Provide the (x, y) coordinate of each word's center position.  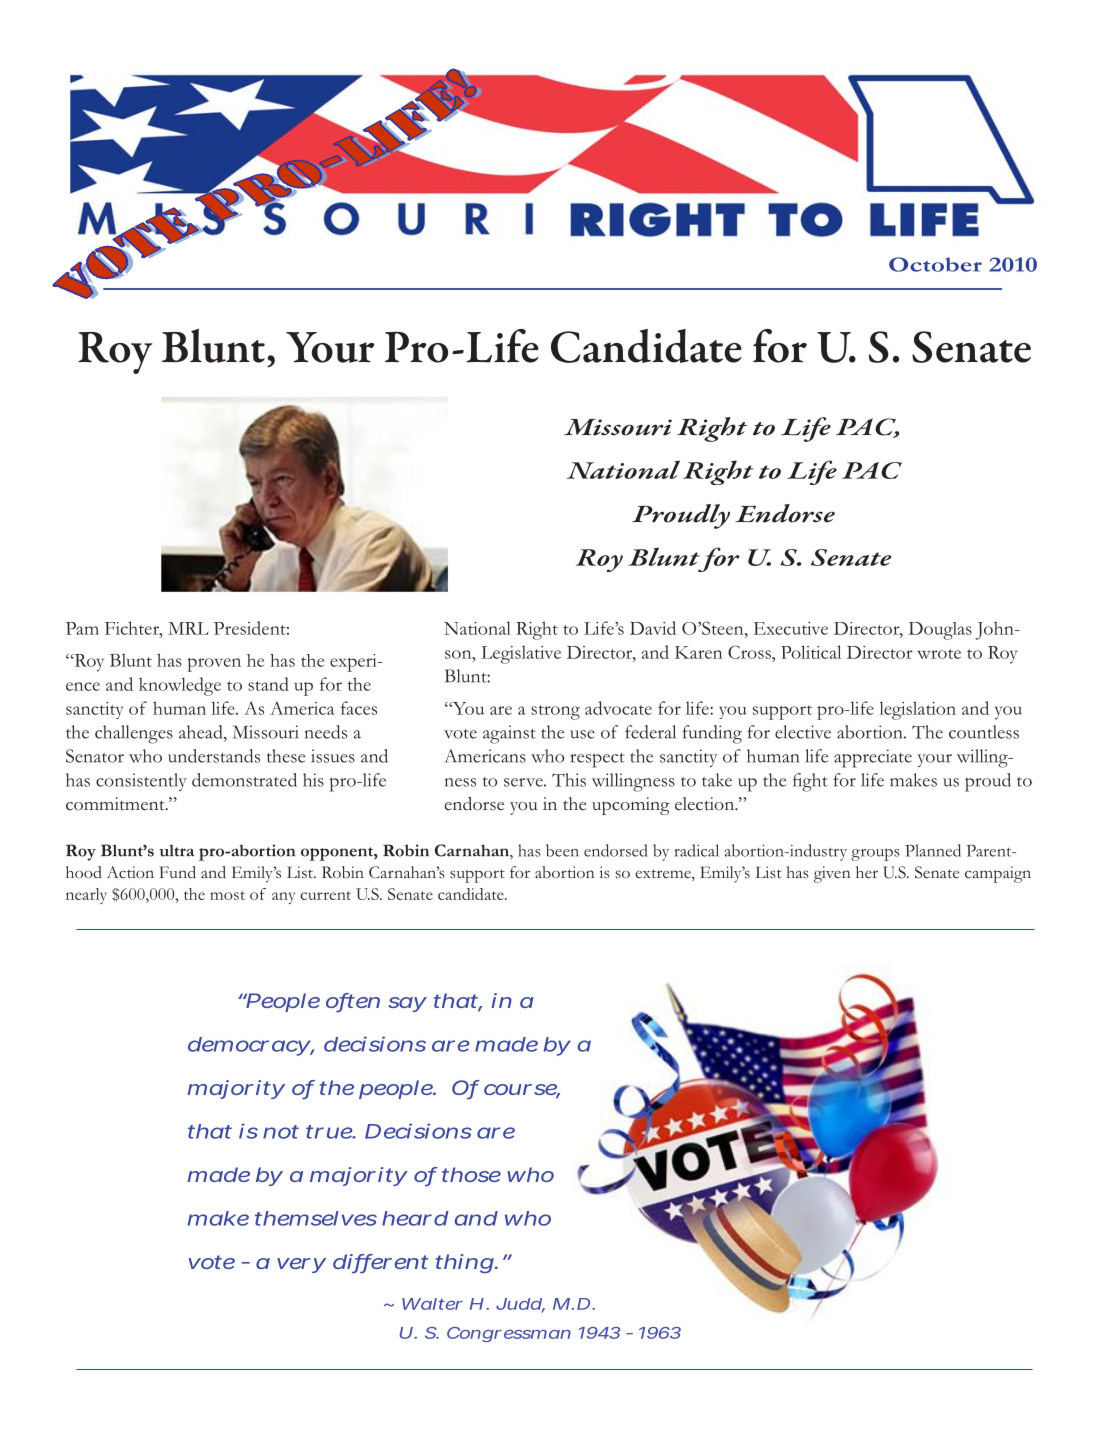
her (867, 872)
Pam (82, 628)
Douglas (940, 631)
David (653, 628)
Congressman (509, 1334)
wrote (939, 654)
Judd (520, 1305)
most (227, 895)
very (301, 1265)
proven (214, 665)
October (935, 264)
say (407, 1004)
